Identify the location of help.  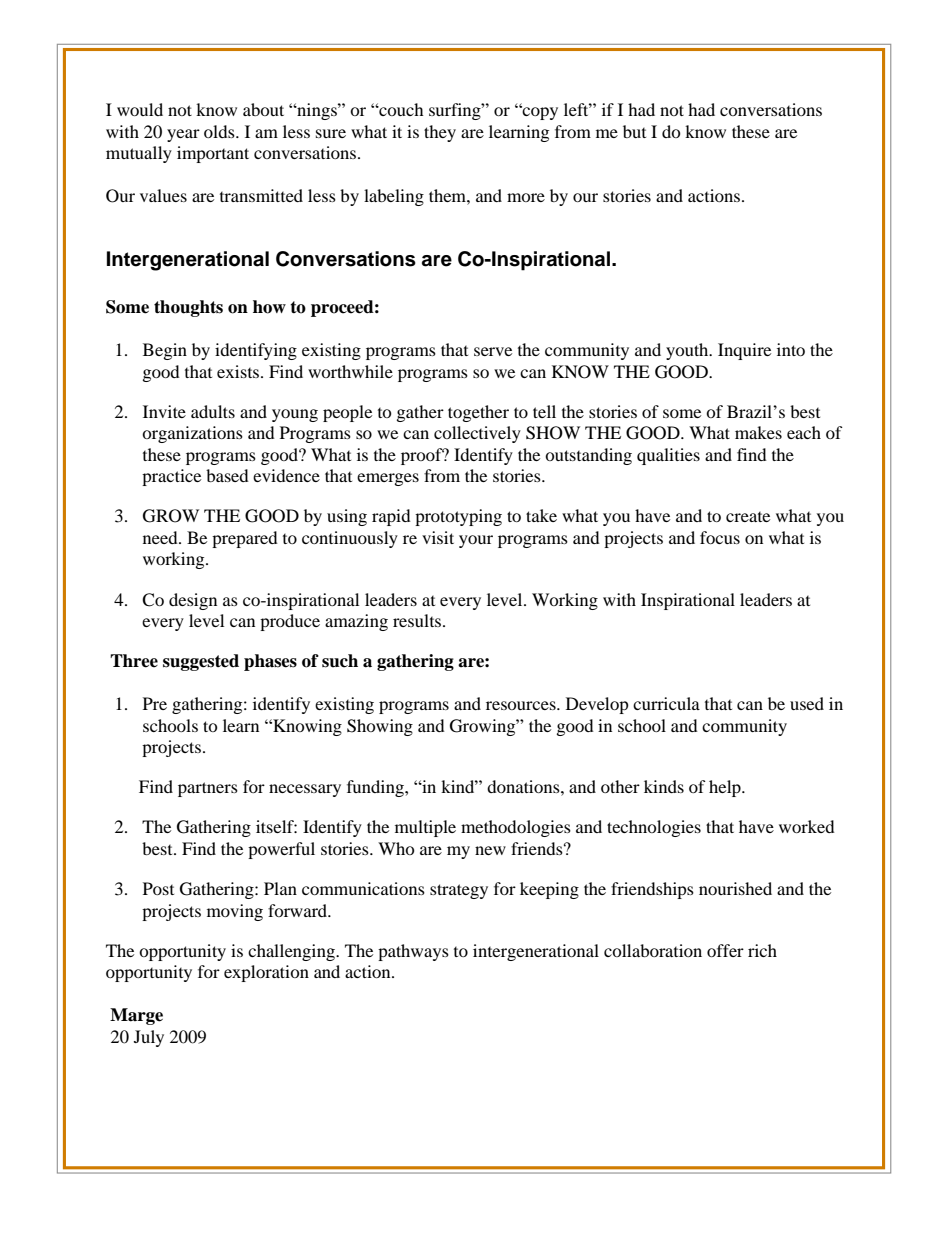
(726, 788).
